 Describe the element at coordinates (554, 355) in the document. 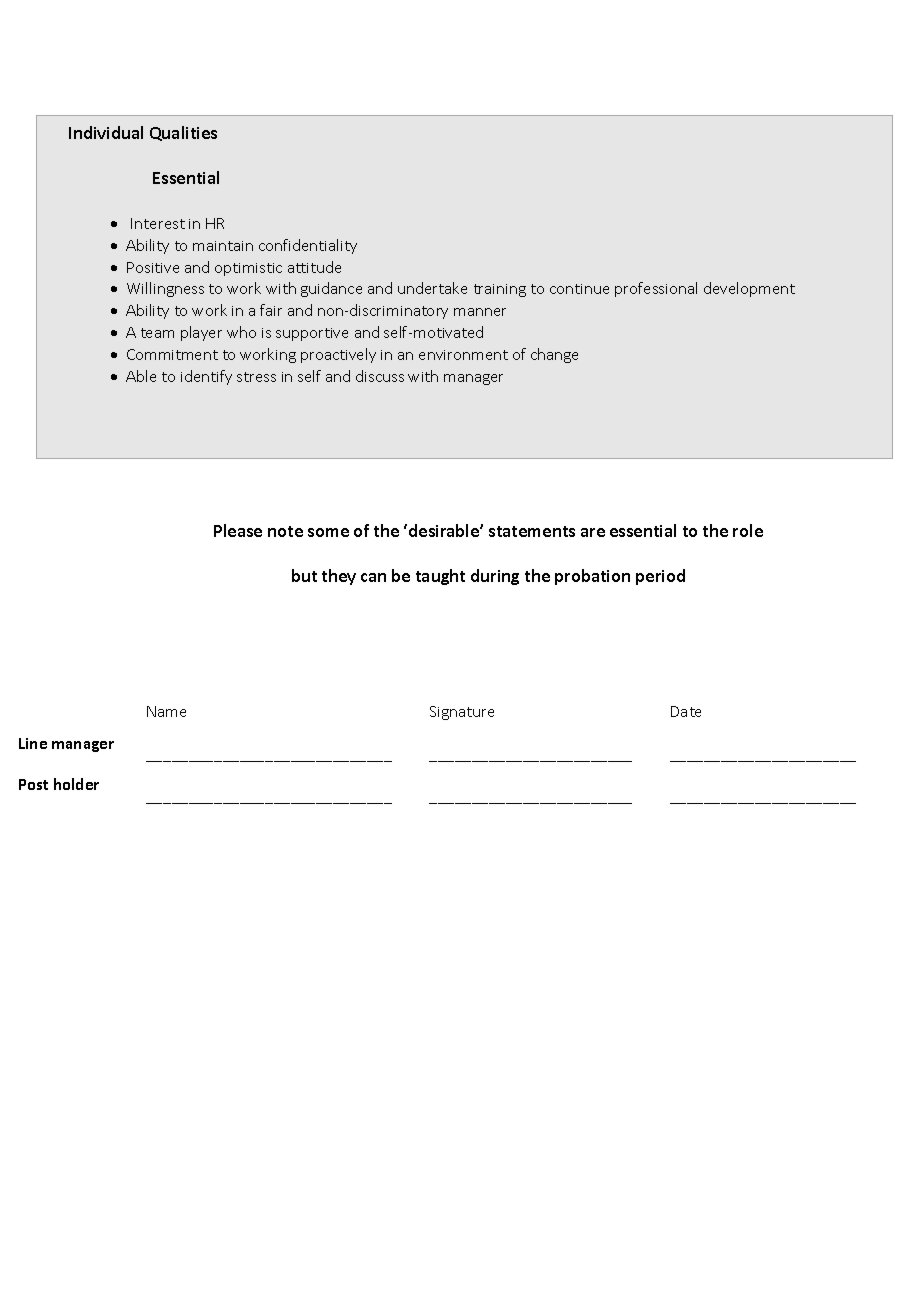

I see `change` at that location.
